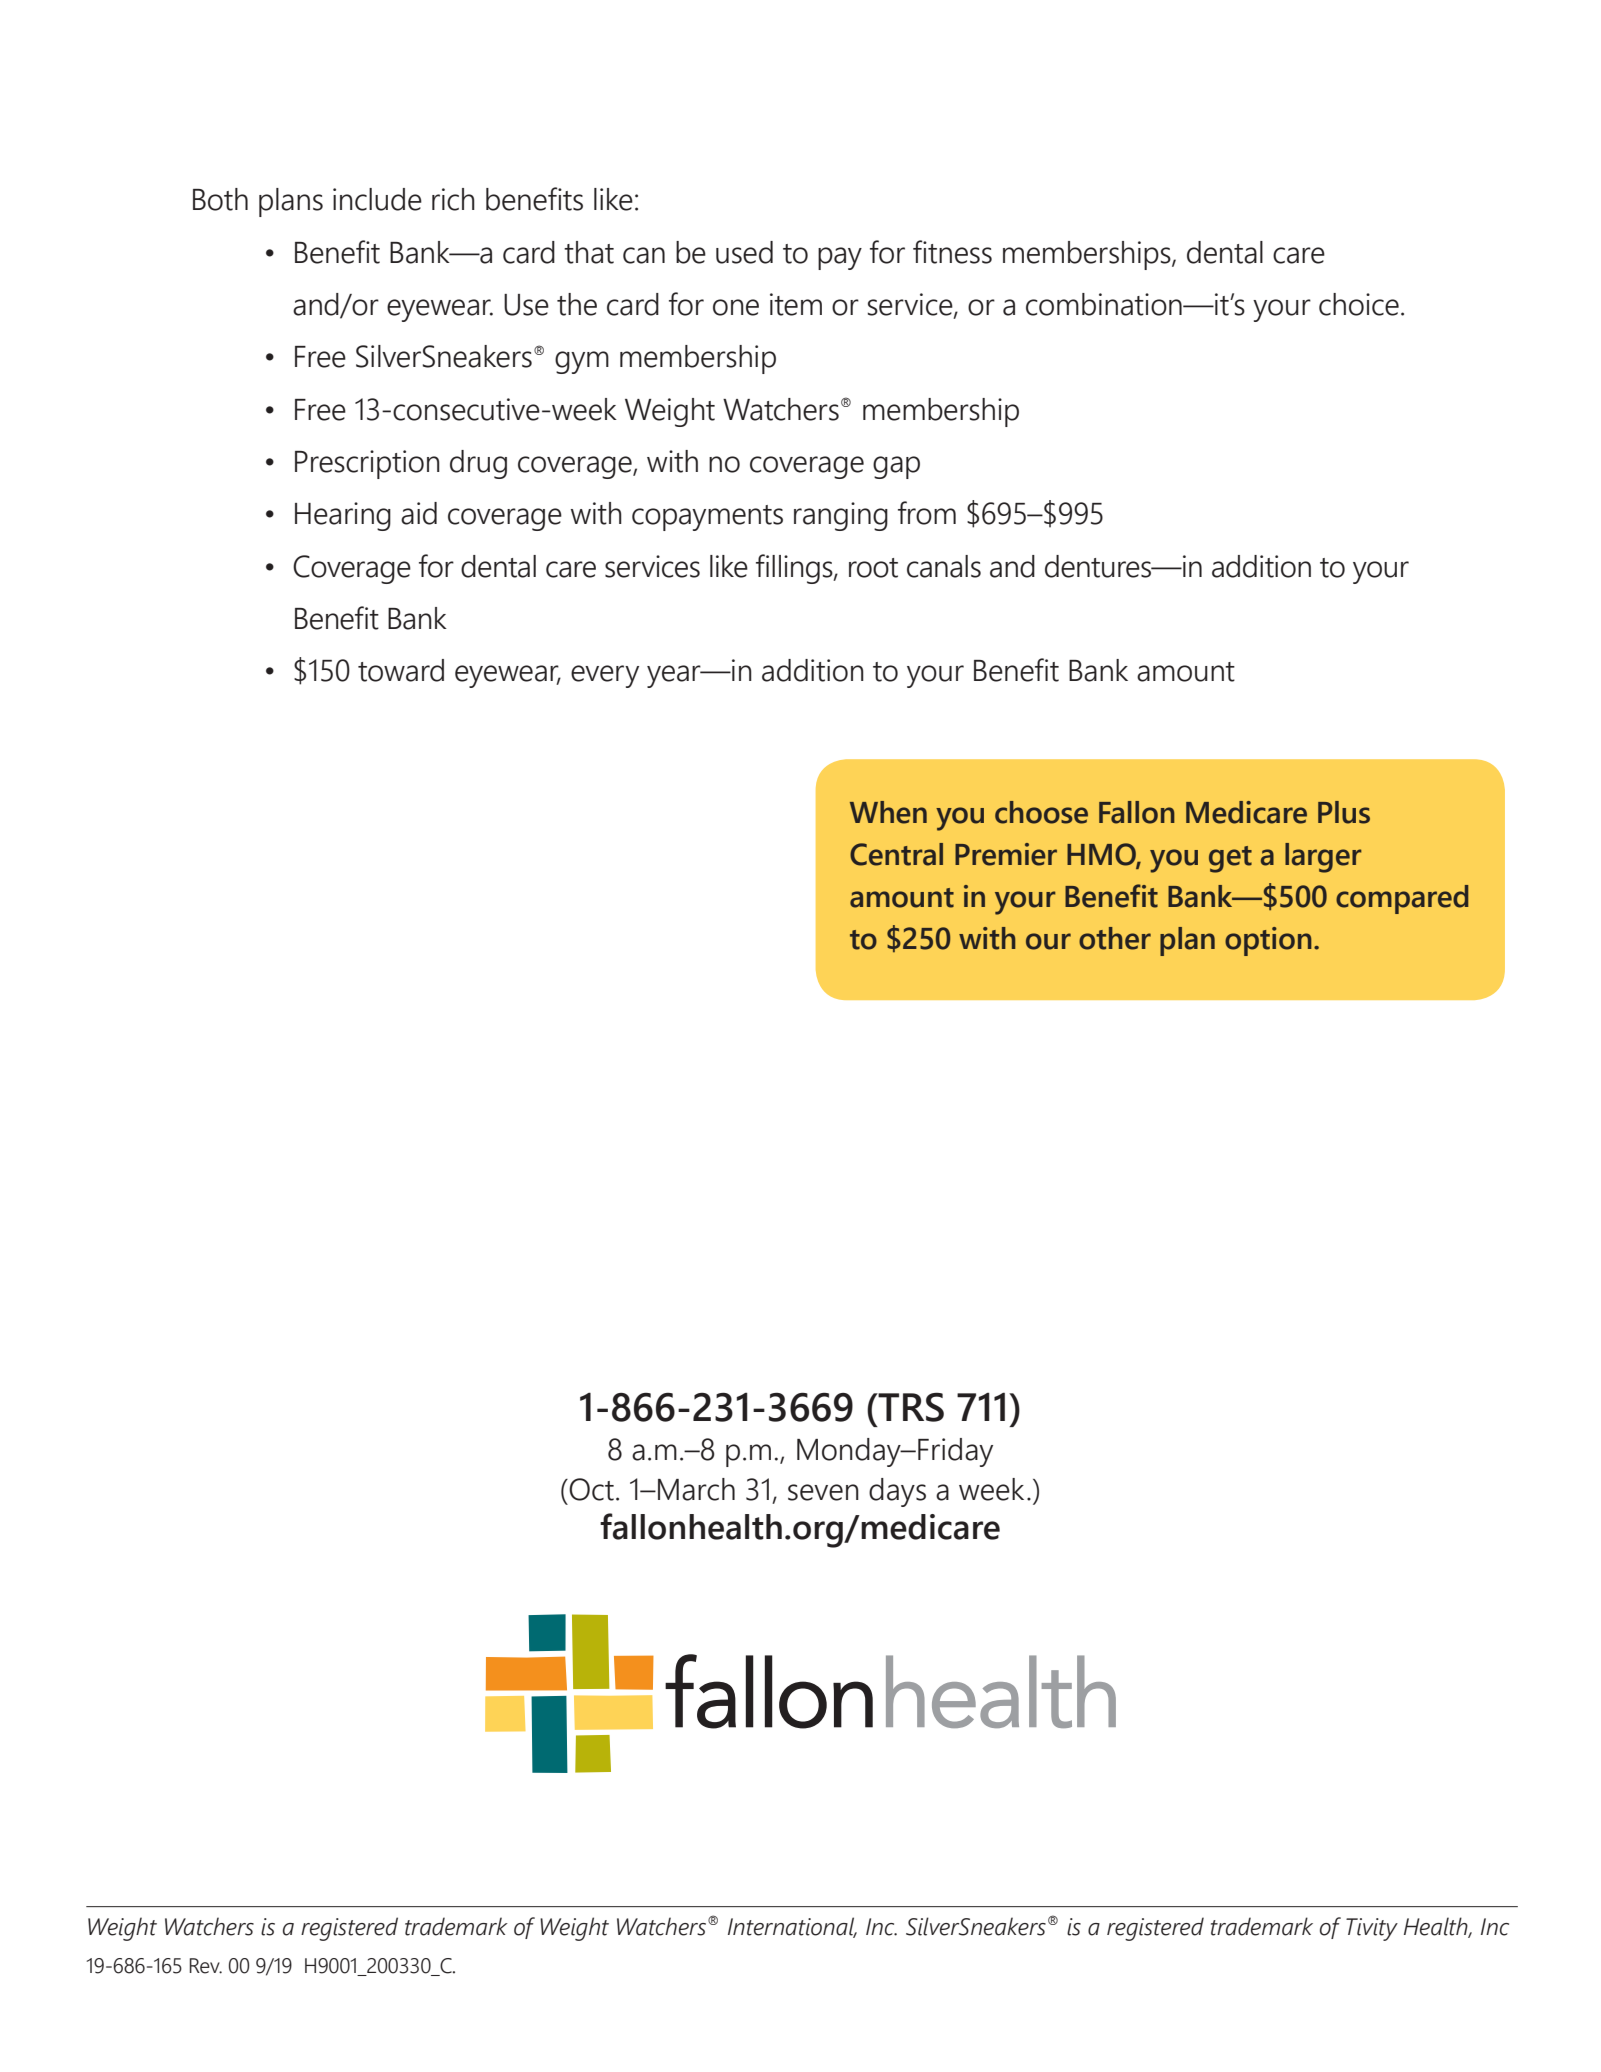 Image resolution: width=1601 pixels, height=2072 pixels. I want to click on choice, so click(1359, 304).
